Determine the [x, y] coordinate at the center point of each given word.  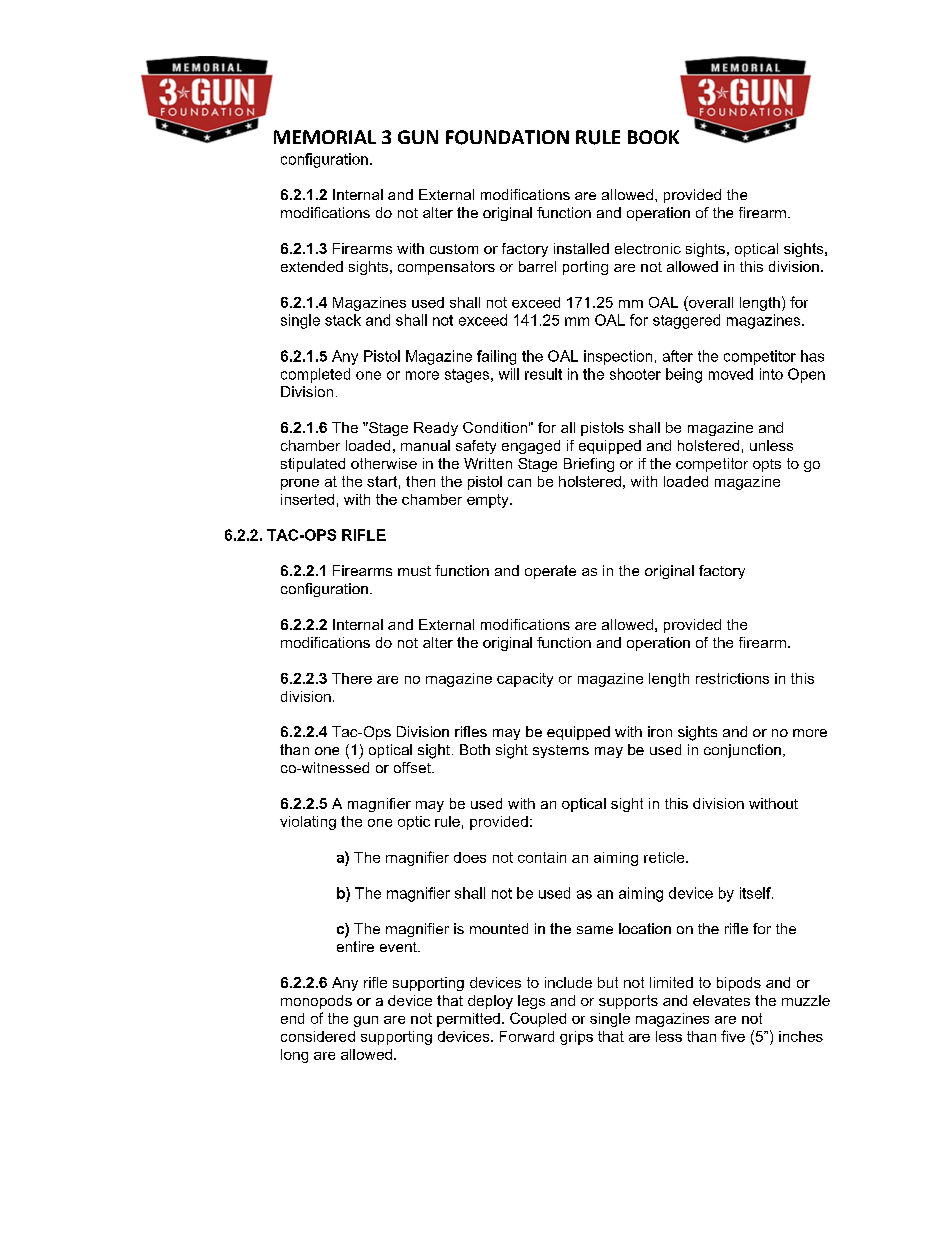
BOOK [653, 137]
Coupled [538, 1019]
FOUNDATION [507, 137]
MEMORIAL [325, 137]
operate [550, 572]
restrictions [732, 678]
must [414, 571]
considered [318, 1036]
